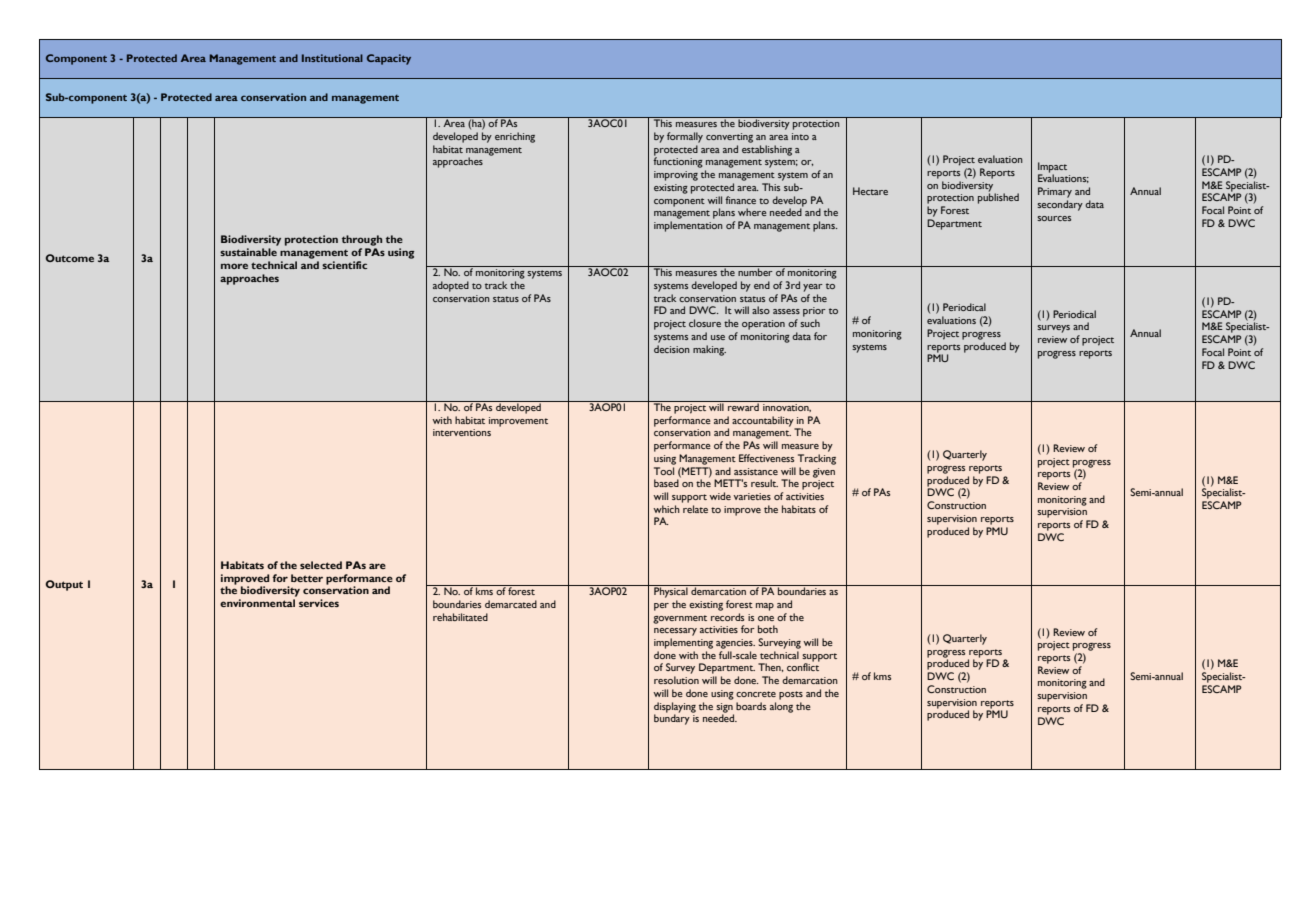 Image resolution: width=1308 pixels, height=924 pixels. I want to click on posts, so click(791, 695).
